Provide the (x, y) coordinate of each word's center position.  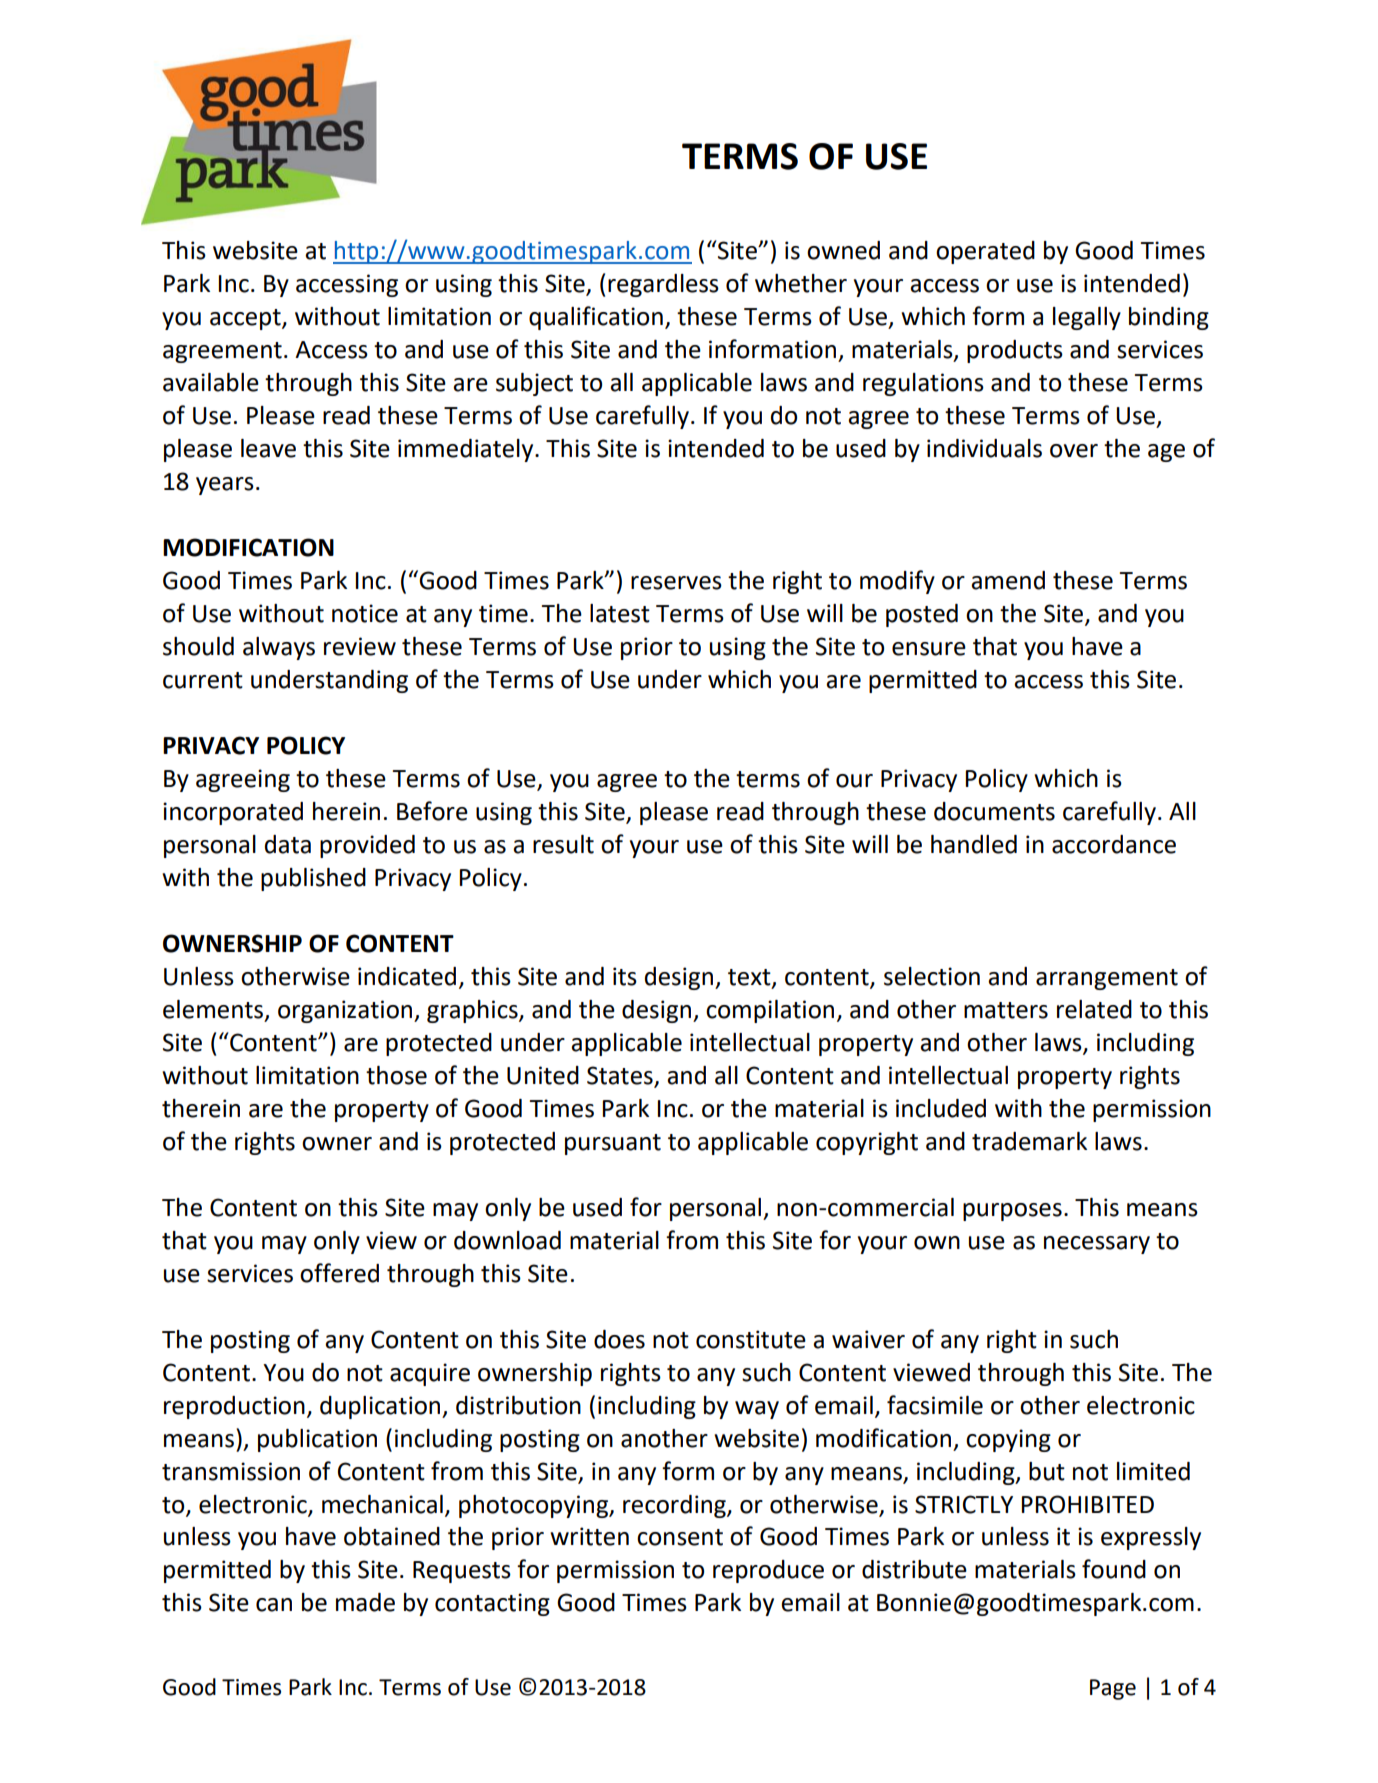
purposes (1012, 1212)
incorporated (233, 813)
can (274, 1605)
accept (246, 319)
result (563, 844)
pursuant (613, 1144)
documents (994, 811)
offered (339, 1273)
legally (1087, 318)
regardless (663, 285)
